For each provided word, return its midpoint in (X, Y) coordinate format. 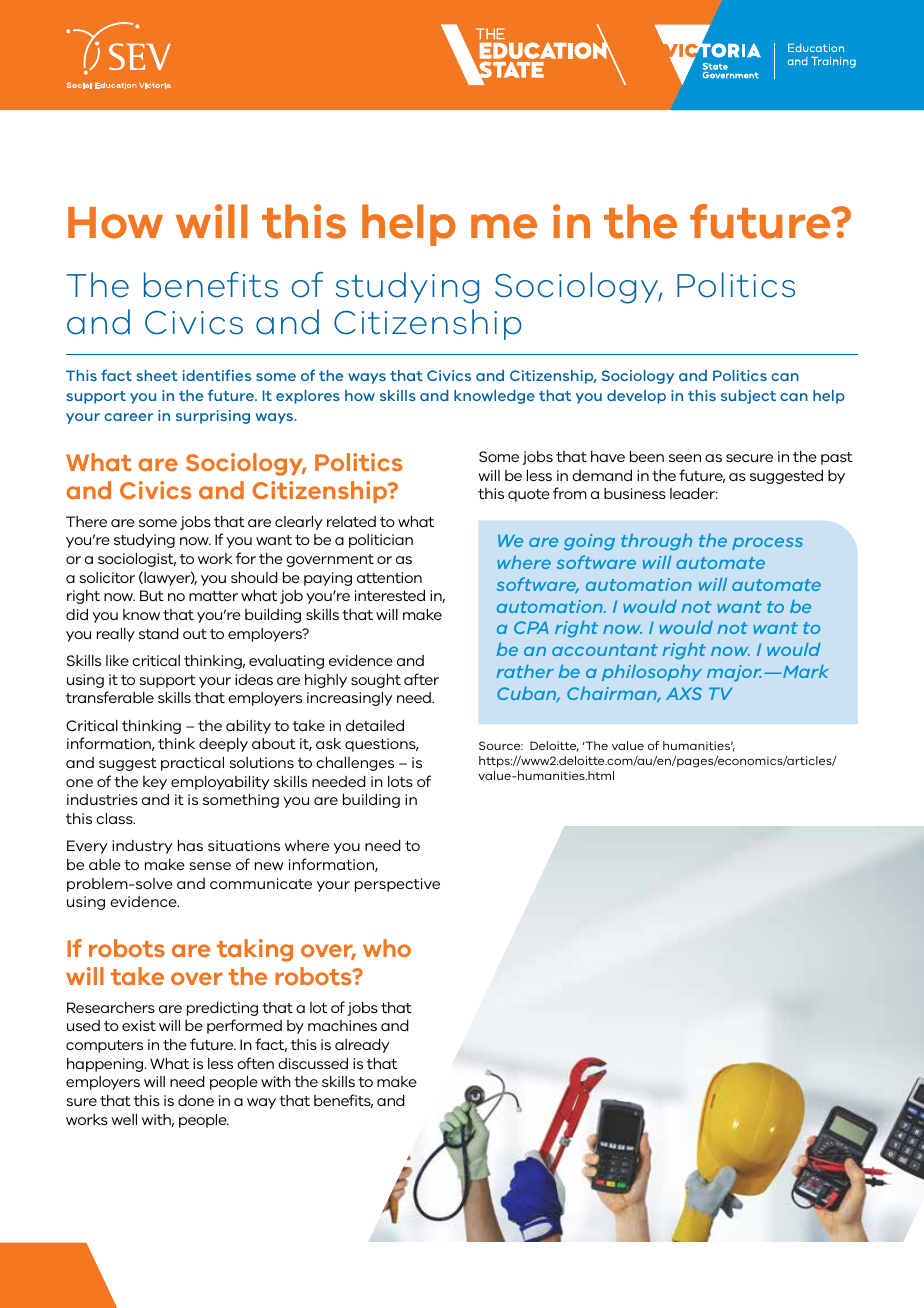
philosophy (652, 673)
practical (192, 764)
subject (748, 397)
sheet (157, 375)
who (387, 948)
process (767, 543)
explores (308, 397)
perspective (397, 885)
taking (255, 950)
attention (389, 577)
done (196, 1100)
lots (400, 781)
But (152, 595)
